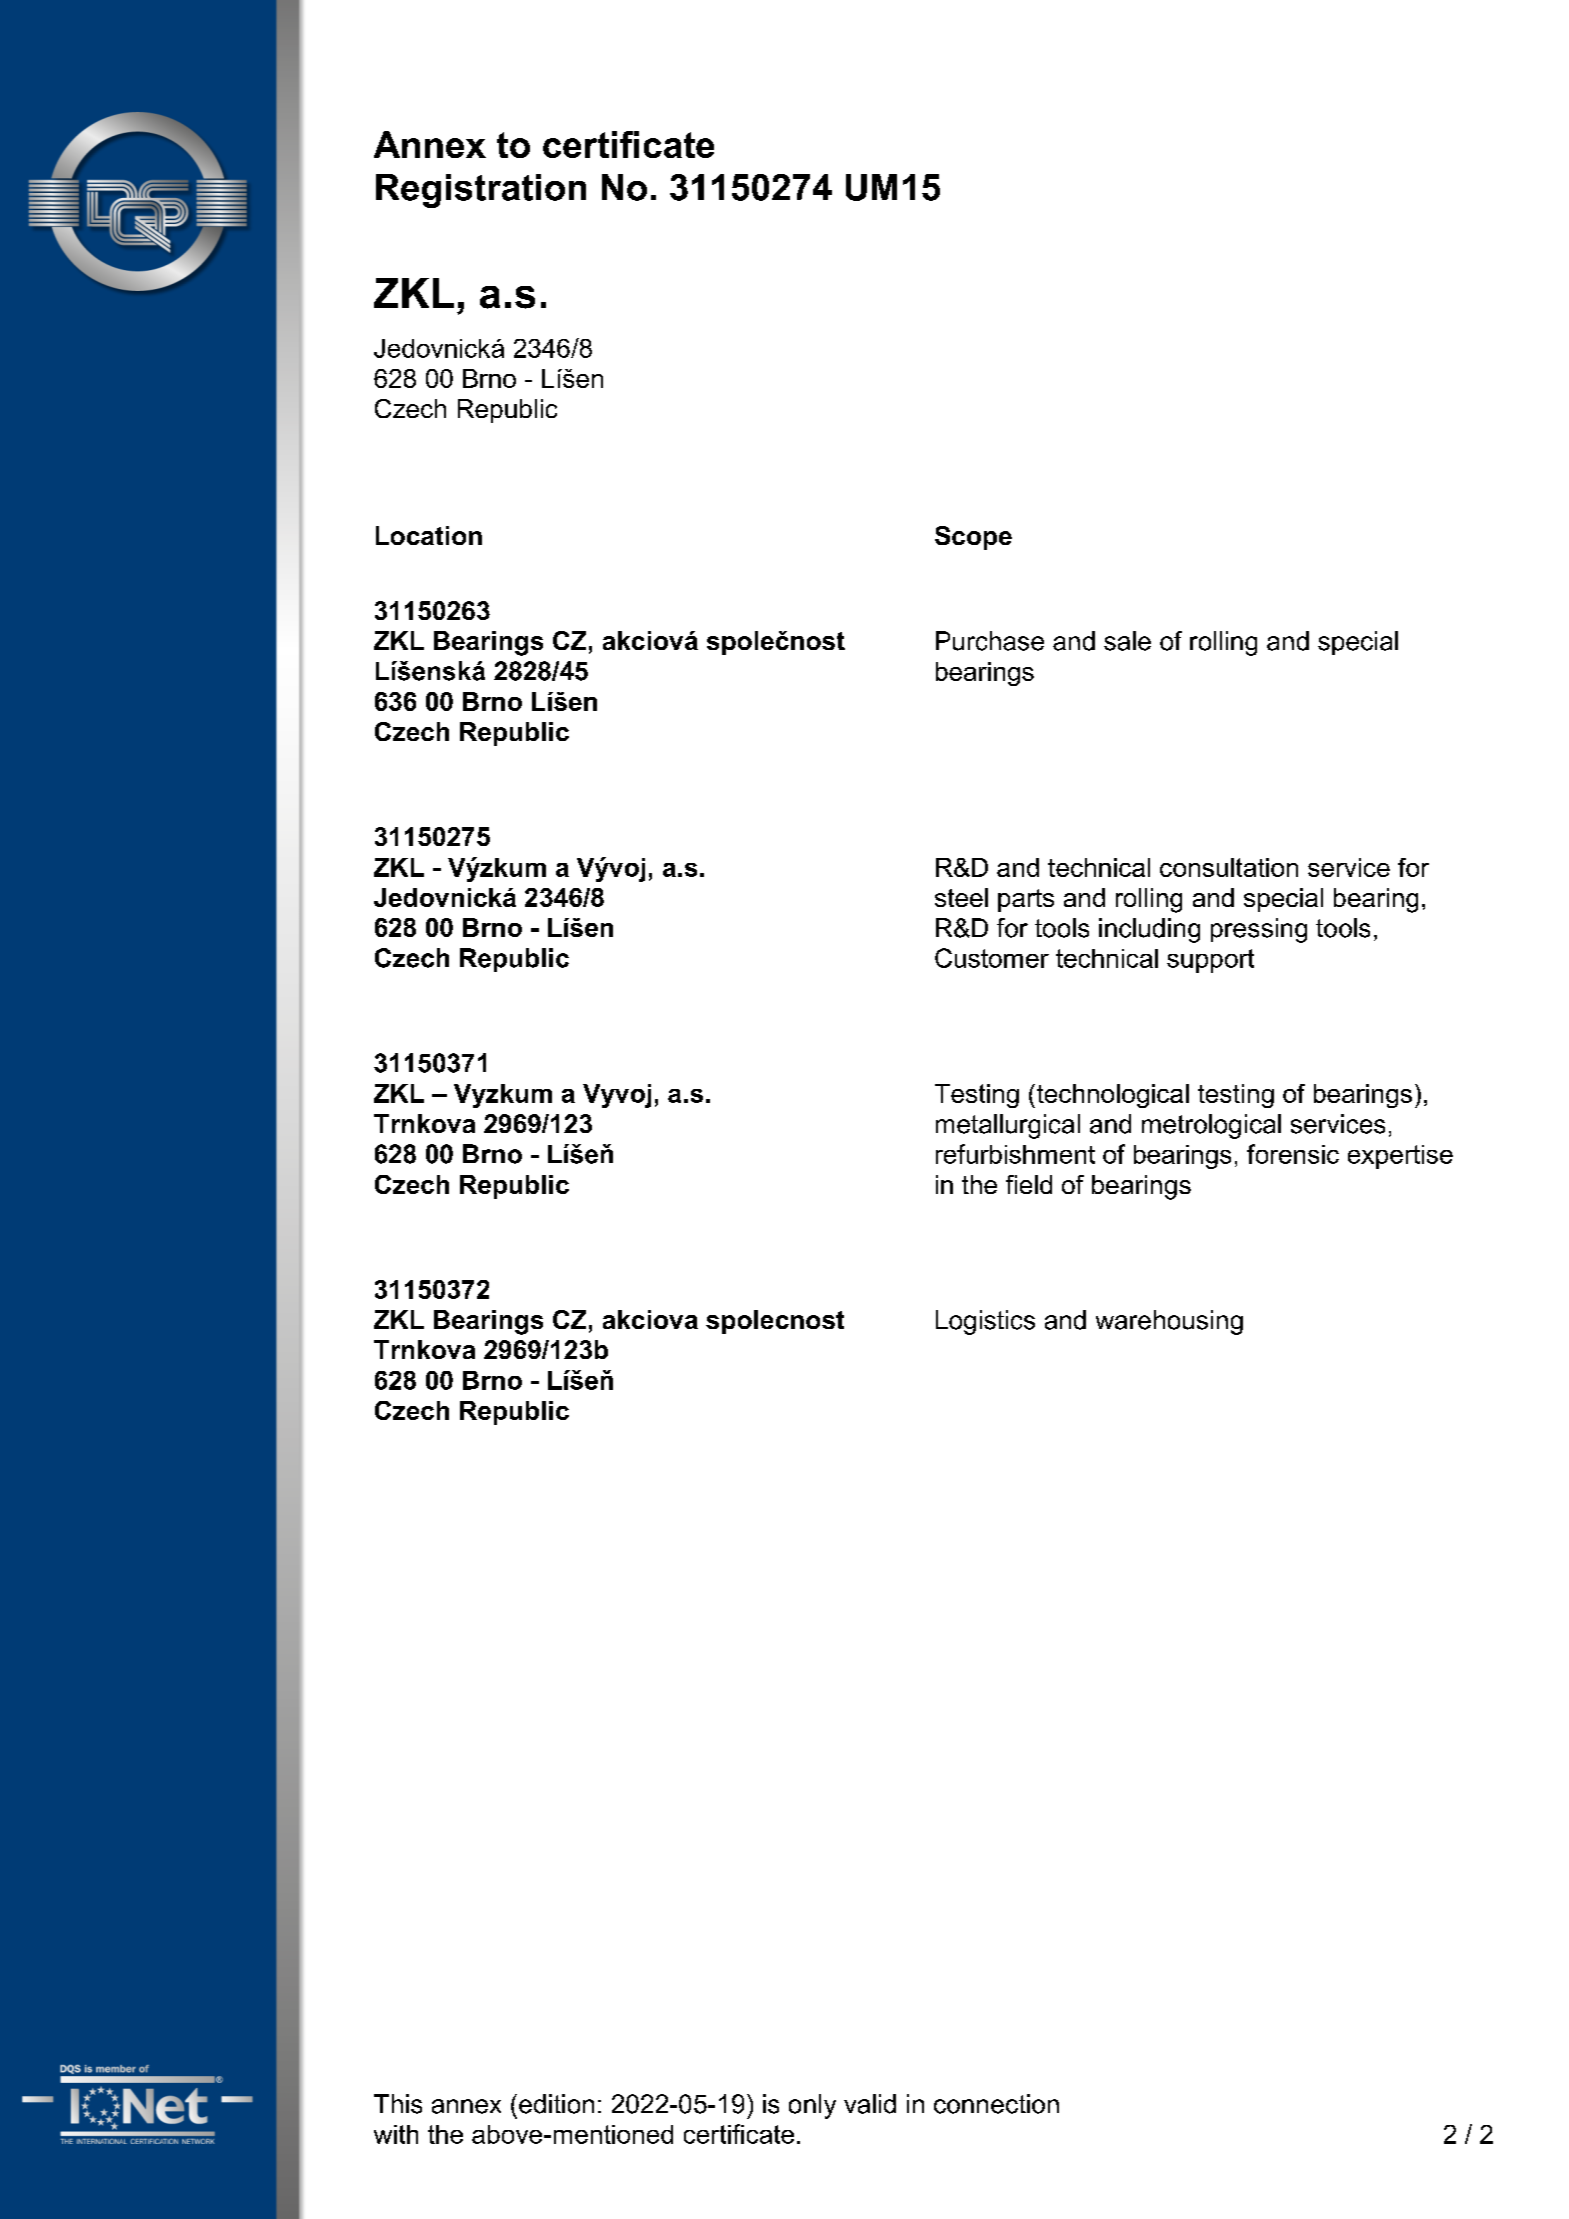 This screenshot has width=1569, height=2219. I want to click on Scope, so click(973, 538).
